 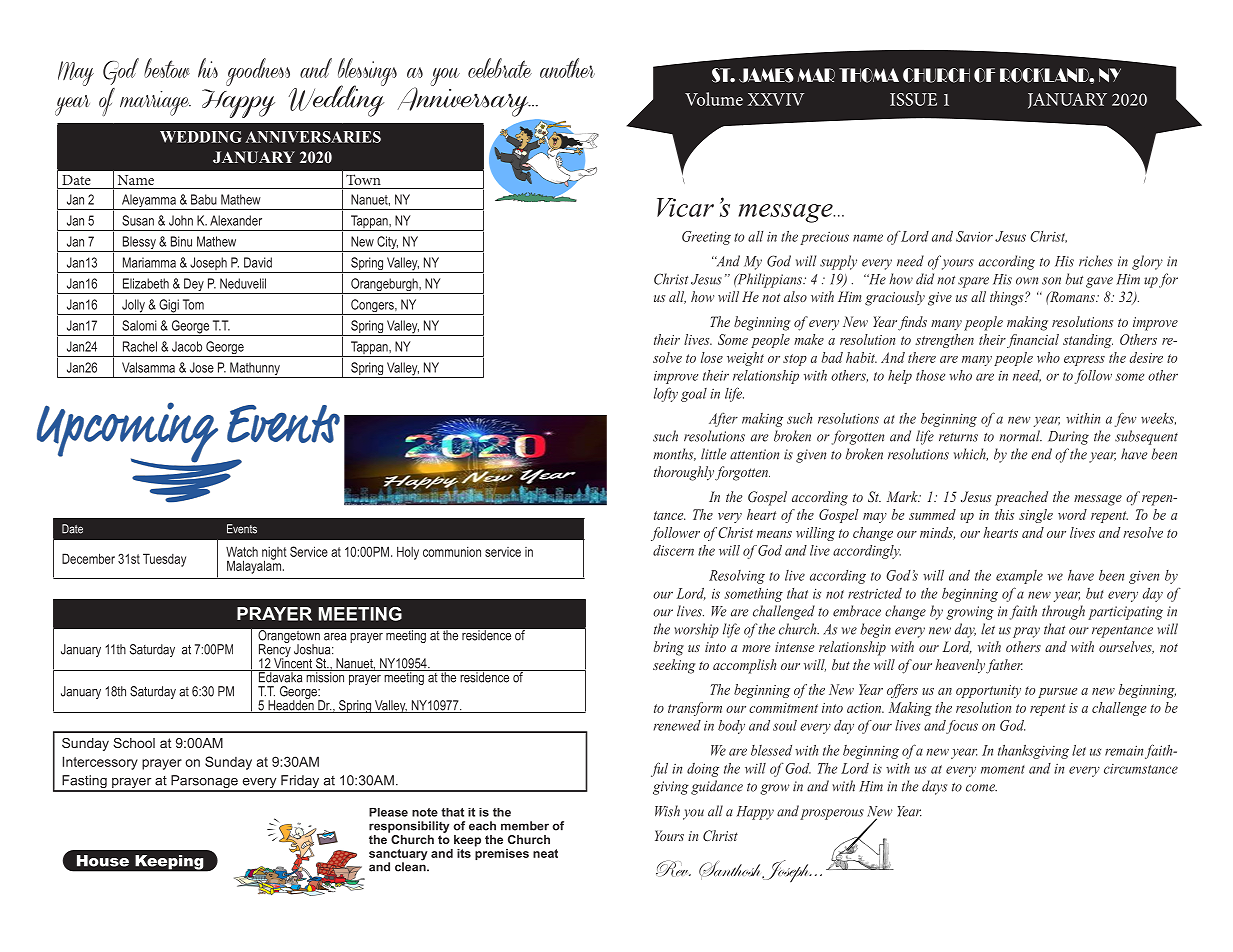 I want to click on days, so click(x=934, y=787).
